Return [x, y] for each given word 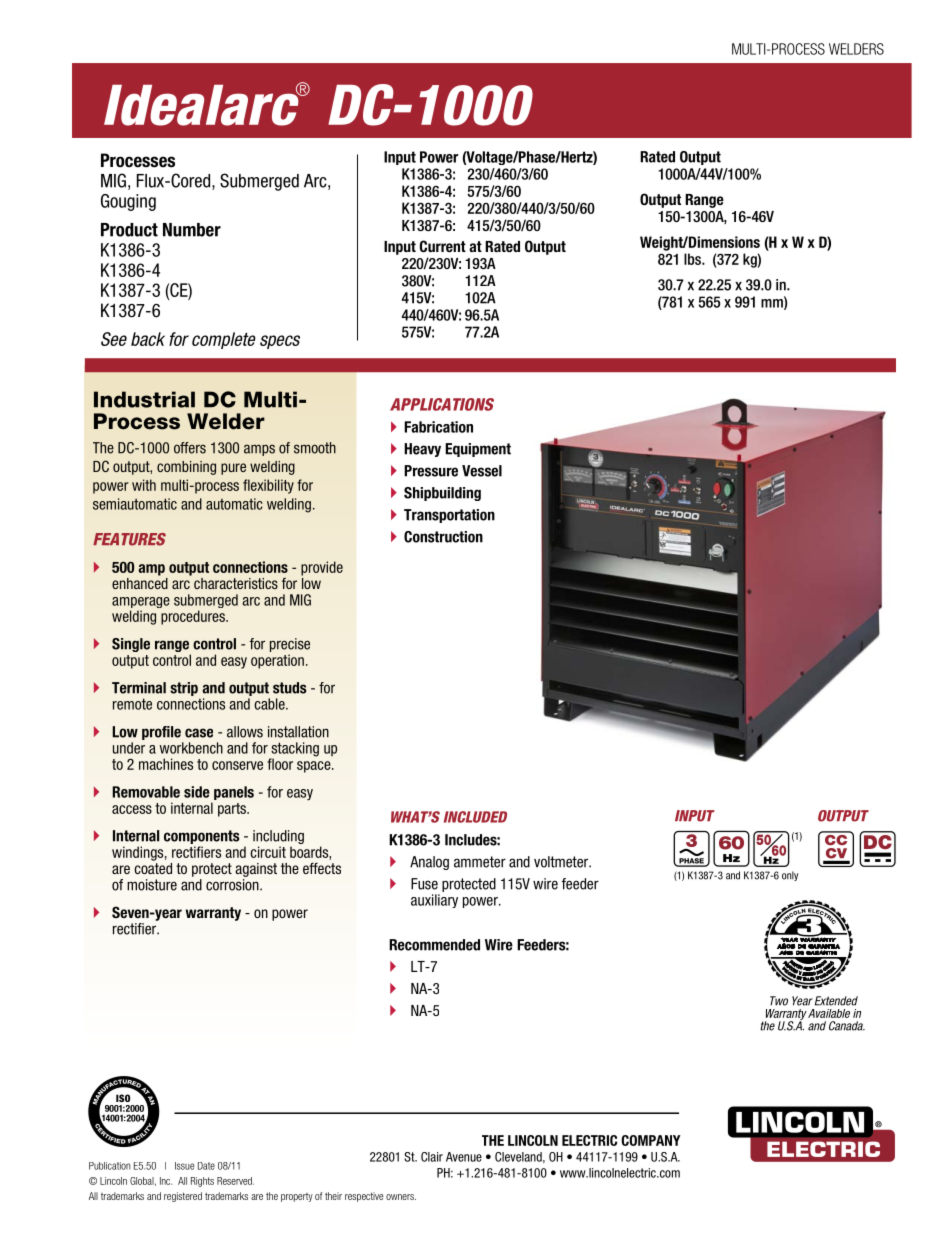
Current [443, 246]
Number [192, 230]
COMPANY [650, 1140]
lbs [693, 259]
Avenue [464, 1157]
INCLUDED [475, 817]
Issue [184, 1166]
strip [184, 689]
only [790, 876]
